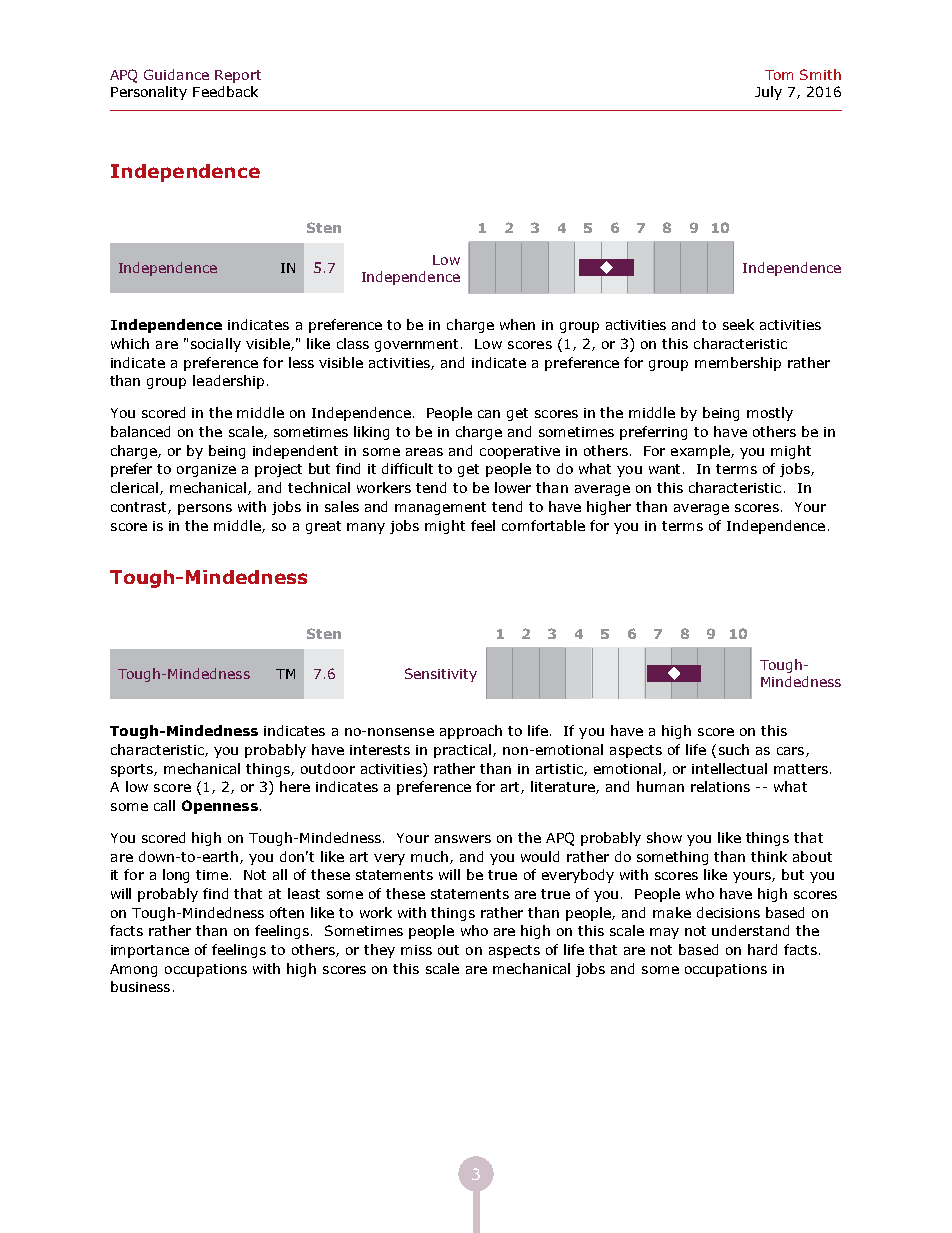 This screenshot has width=952, height=1233. I want to click on Report, so click(238, 76).
